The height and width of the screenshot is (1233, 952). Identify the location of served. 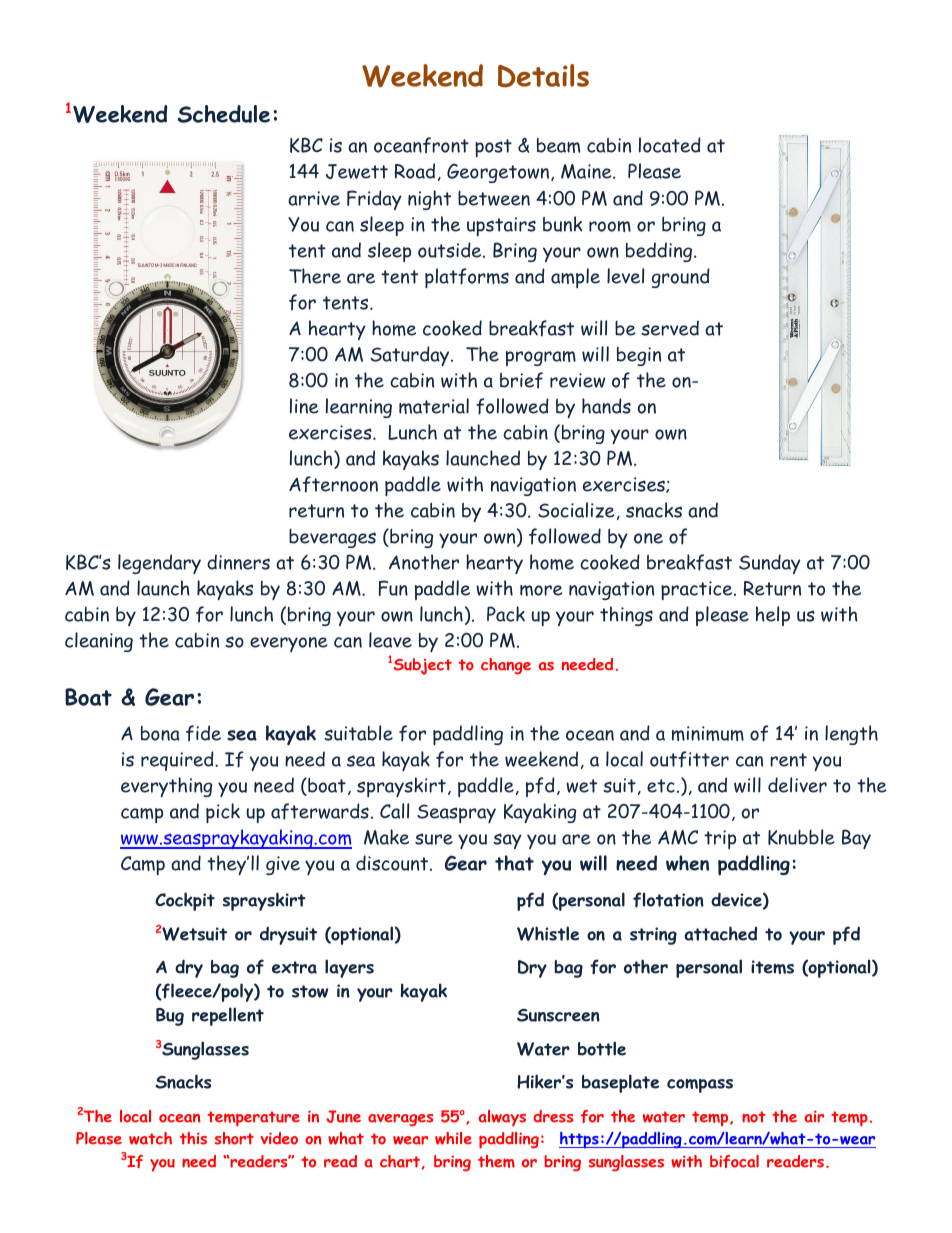
(670, 328).
